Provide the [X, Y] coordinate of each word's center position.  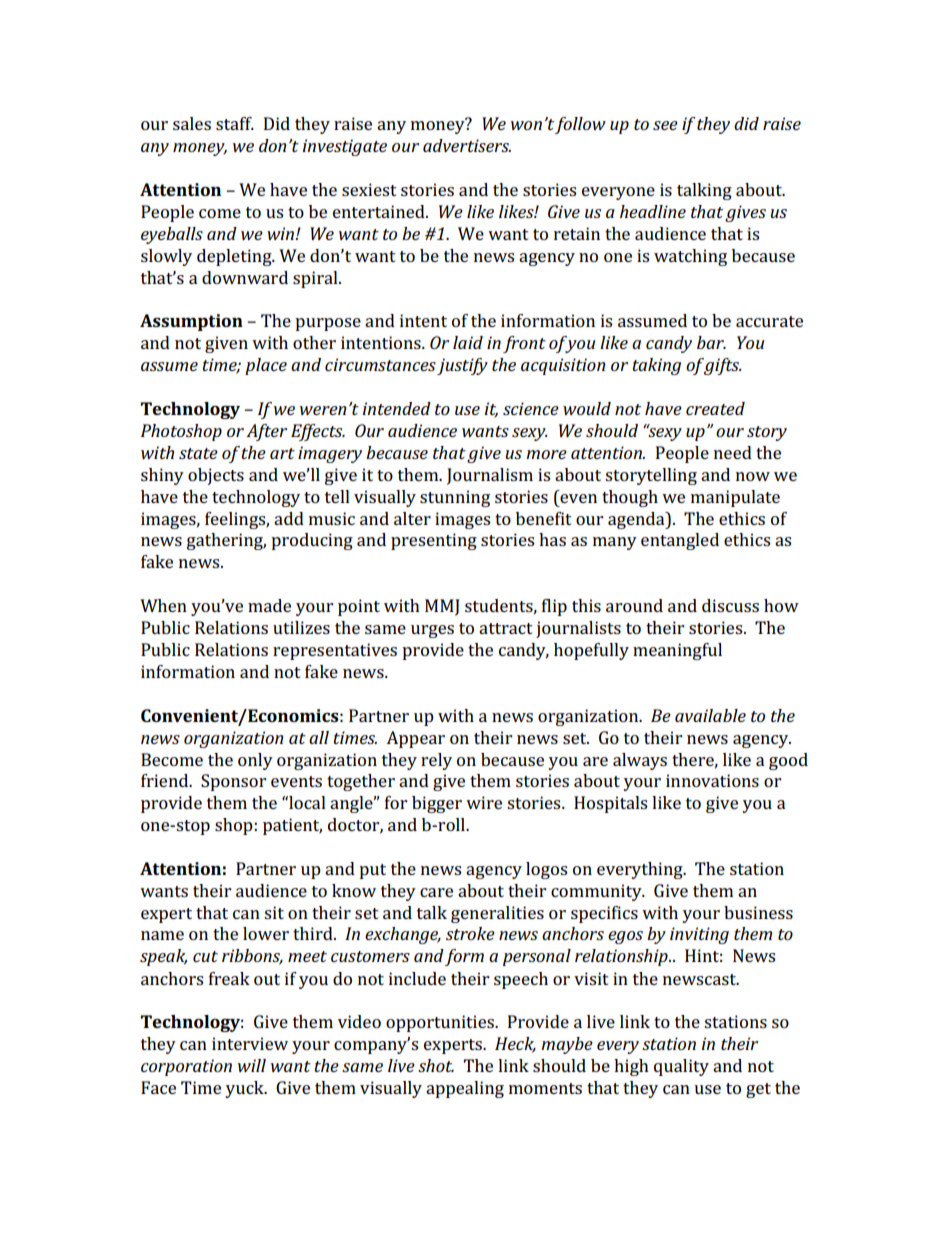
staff [235, 123]
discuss [730, 605]
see [665, 125]
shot [436, 1065]
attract [506, 628]
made [269, 605]
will [252, 1065]
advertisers [467, 145]
